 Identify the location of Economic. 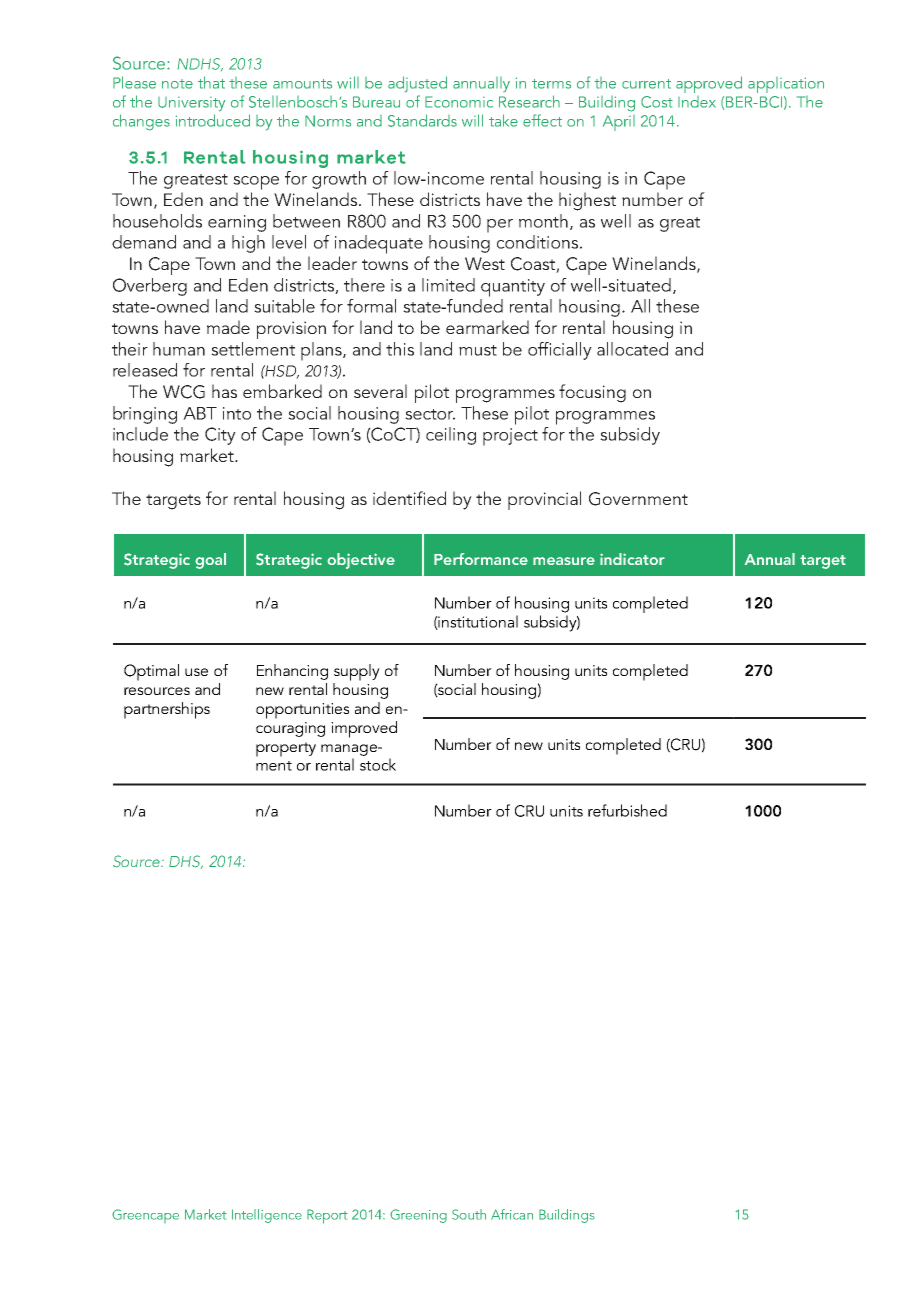
(459, 102).
